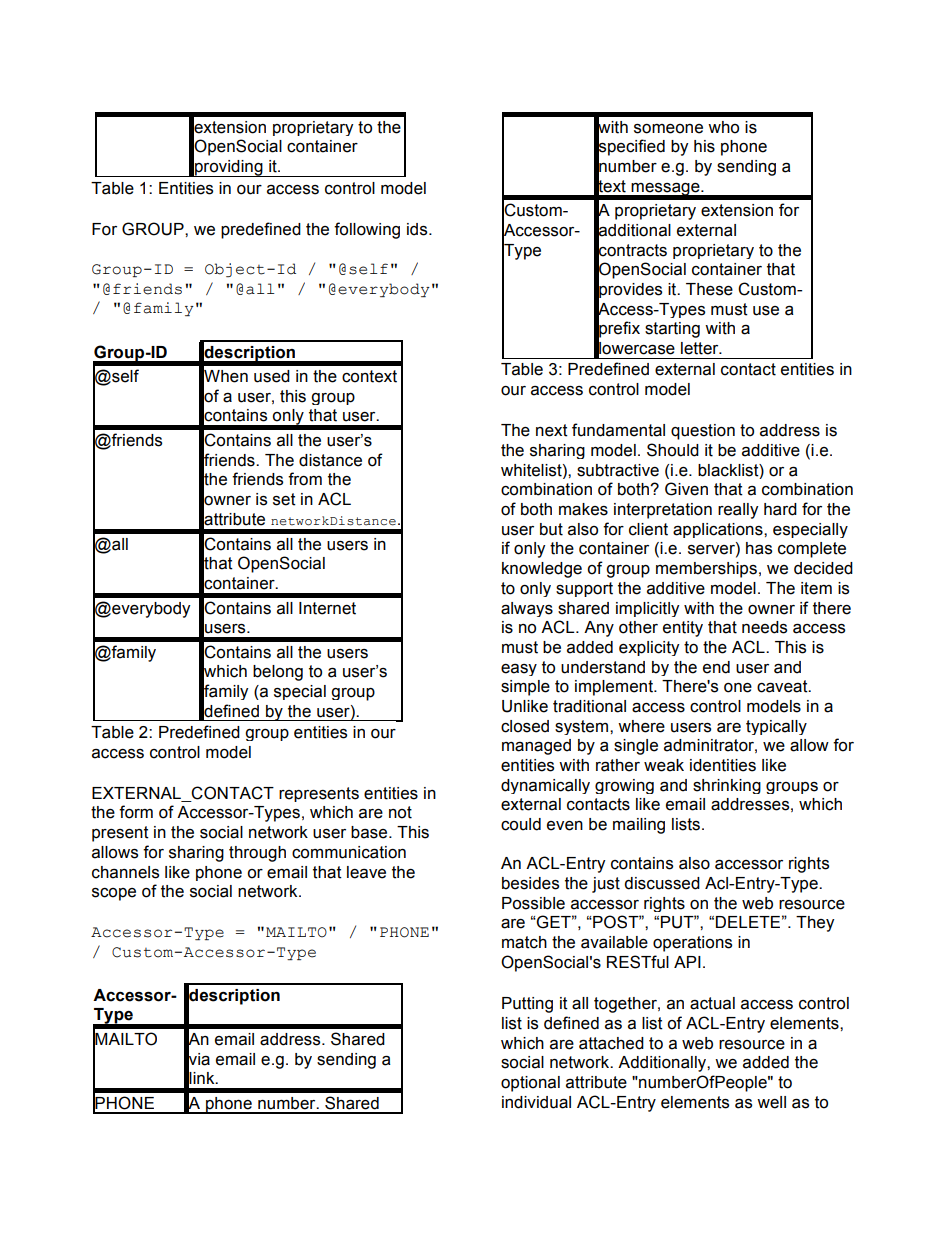 This document has height=1233, width=952. Describe the element at coordinates (764, 627) in the document. I see `needs` at that location.
